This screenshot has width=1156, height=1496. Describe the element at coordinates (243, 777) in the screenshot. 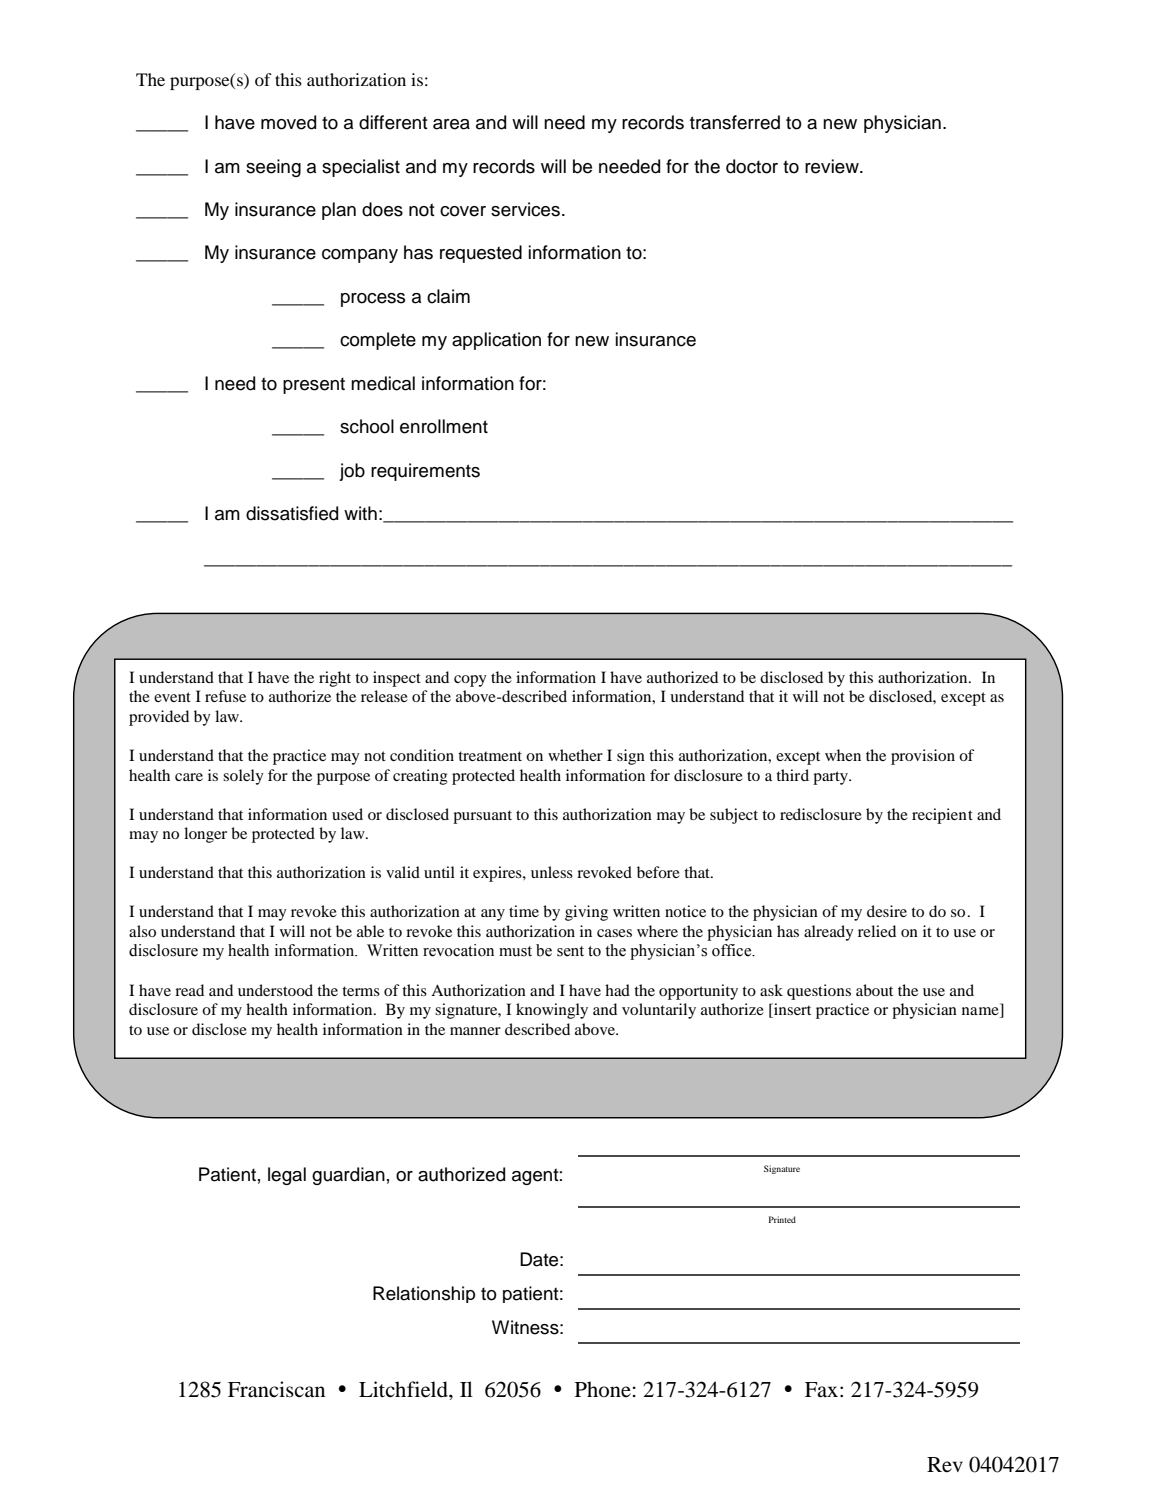

I see `solely` at that location.
